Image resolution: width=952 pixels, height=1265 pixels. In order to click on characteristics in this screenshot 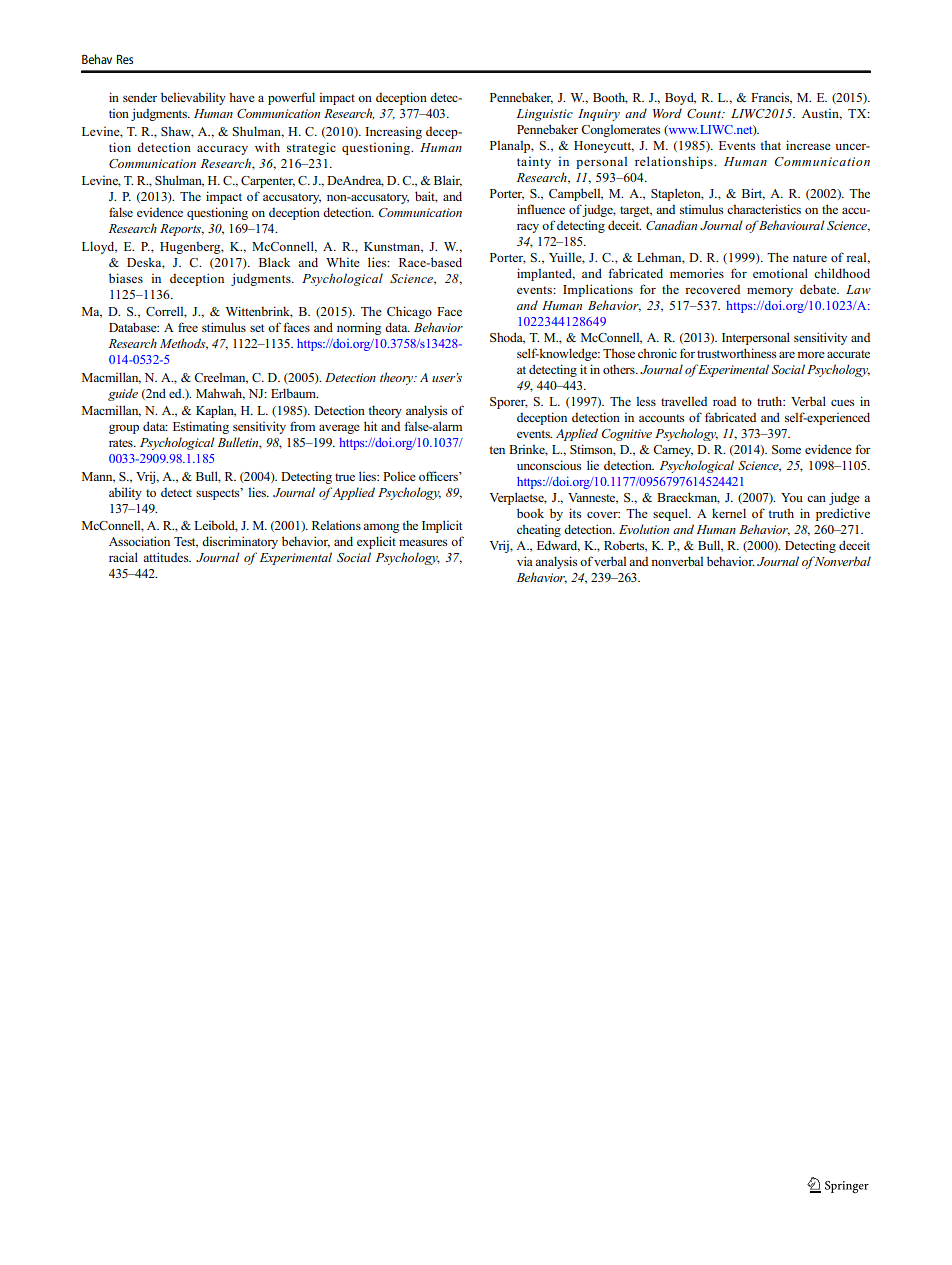, I will do `click(764, 209)`.
